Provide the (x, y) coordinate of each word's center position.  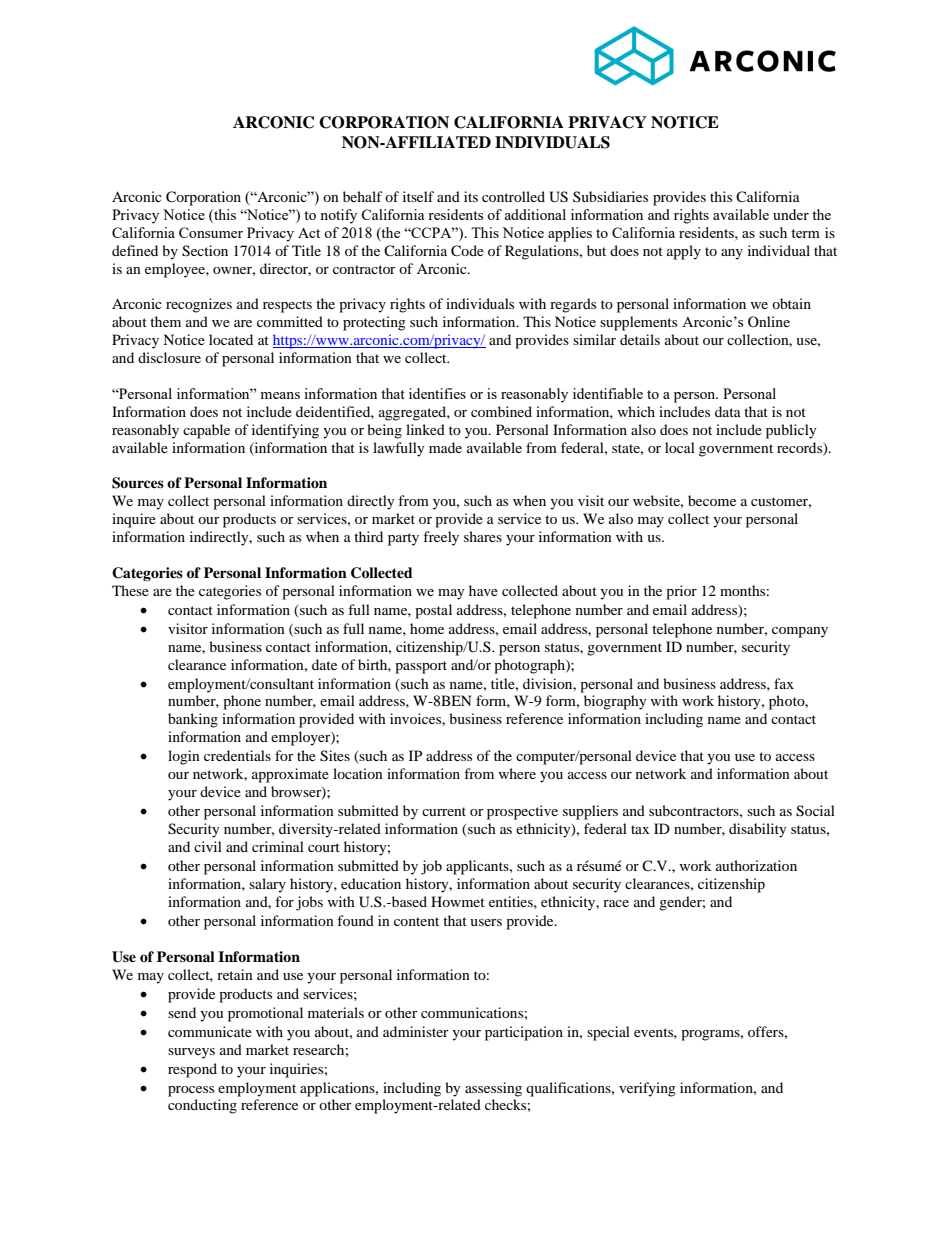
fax (784, 683)
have (483, 590)
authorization (756, 865)
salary (267, 885)
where (517, 773)
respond (192, 1070)
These (130, 590)
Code (467, 251)
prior (681, 592)
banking (193, 720)
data (728, 411)
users (486, 922)
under (791, 214)
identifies (437, 393)
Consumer (211, 232)
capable (206, 431)
